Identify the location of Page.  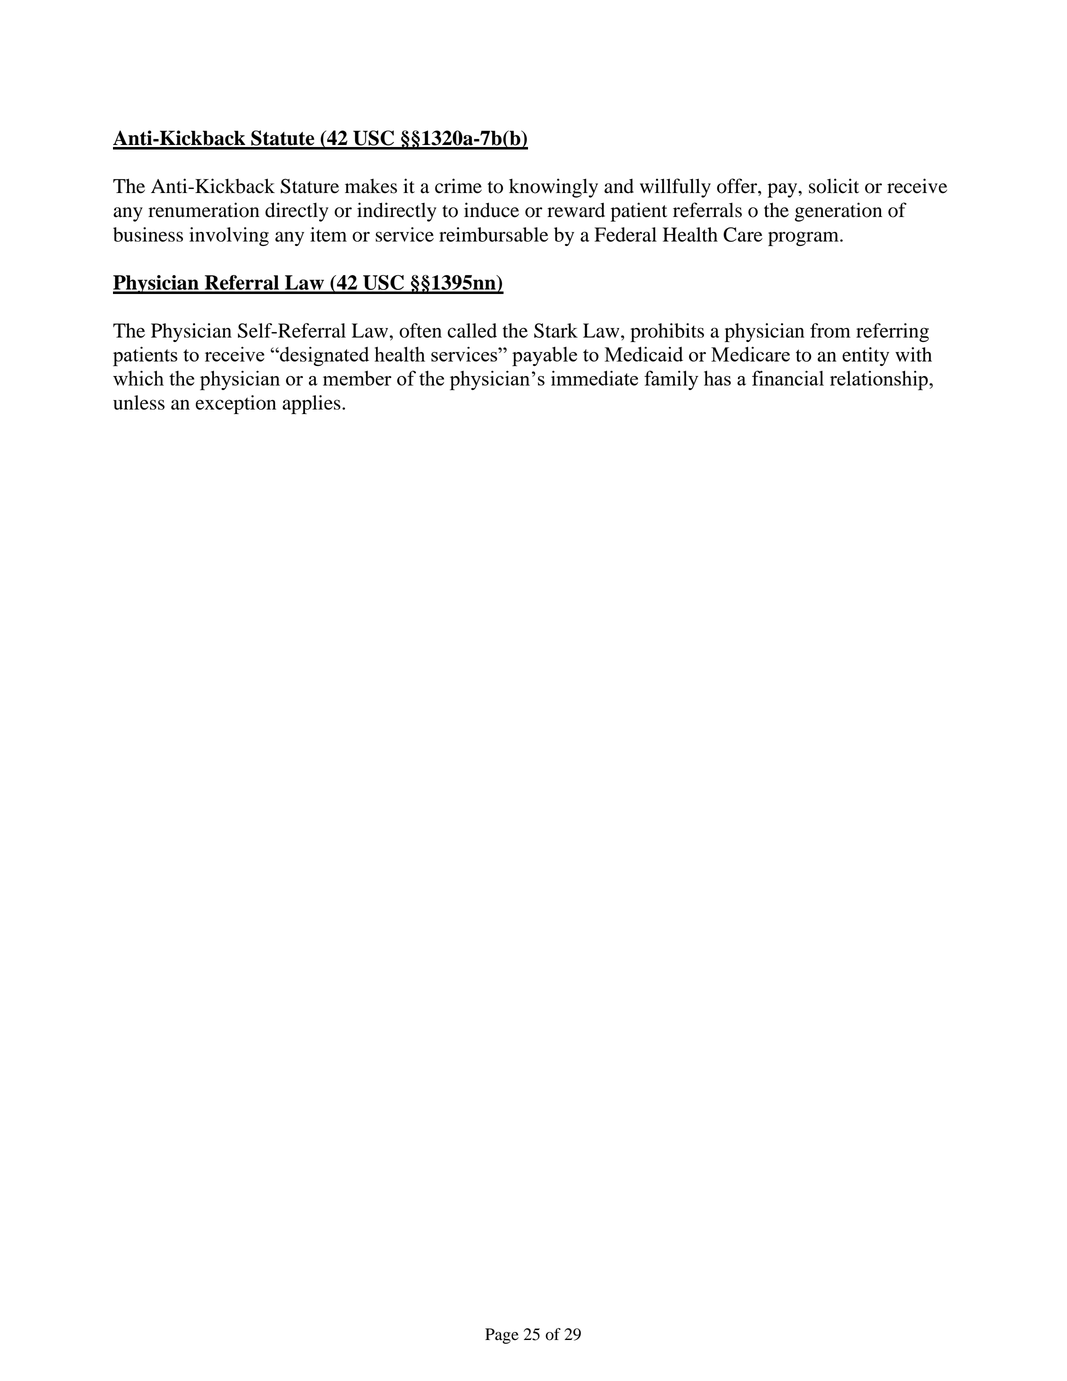
(502, 1336).
